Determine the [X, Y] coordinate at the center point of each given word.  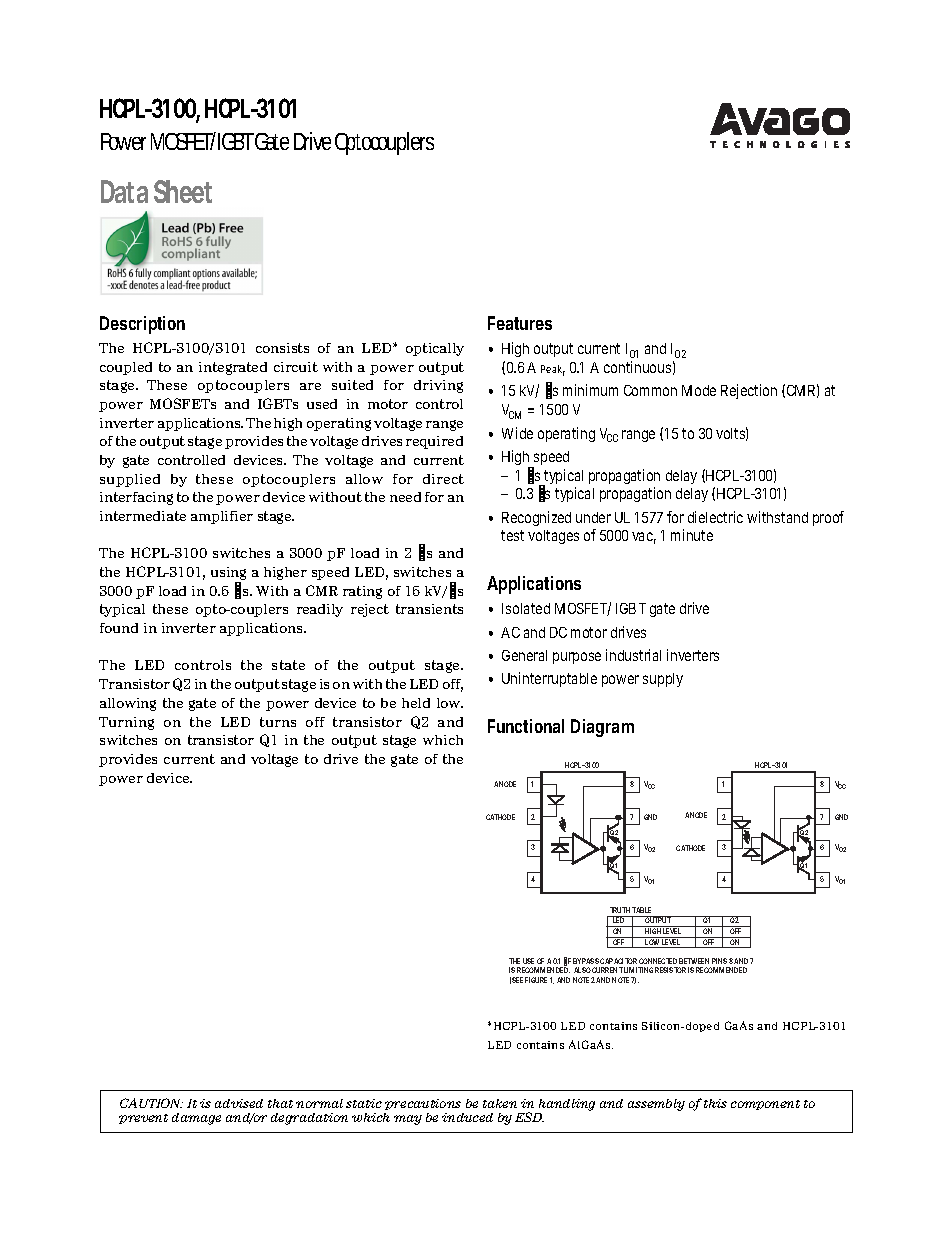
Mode [699, 390]
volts [732, 434]
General [524, 655]
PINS [719, 961]
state [288, 665]
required [434, 442]
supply [663, 680]
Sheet [183, 191]
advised [239, 1103]
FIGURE [536, 980]
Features [520, 323]
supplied [130, 480]
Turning [126, 723]
